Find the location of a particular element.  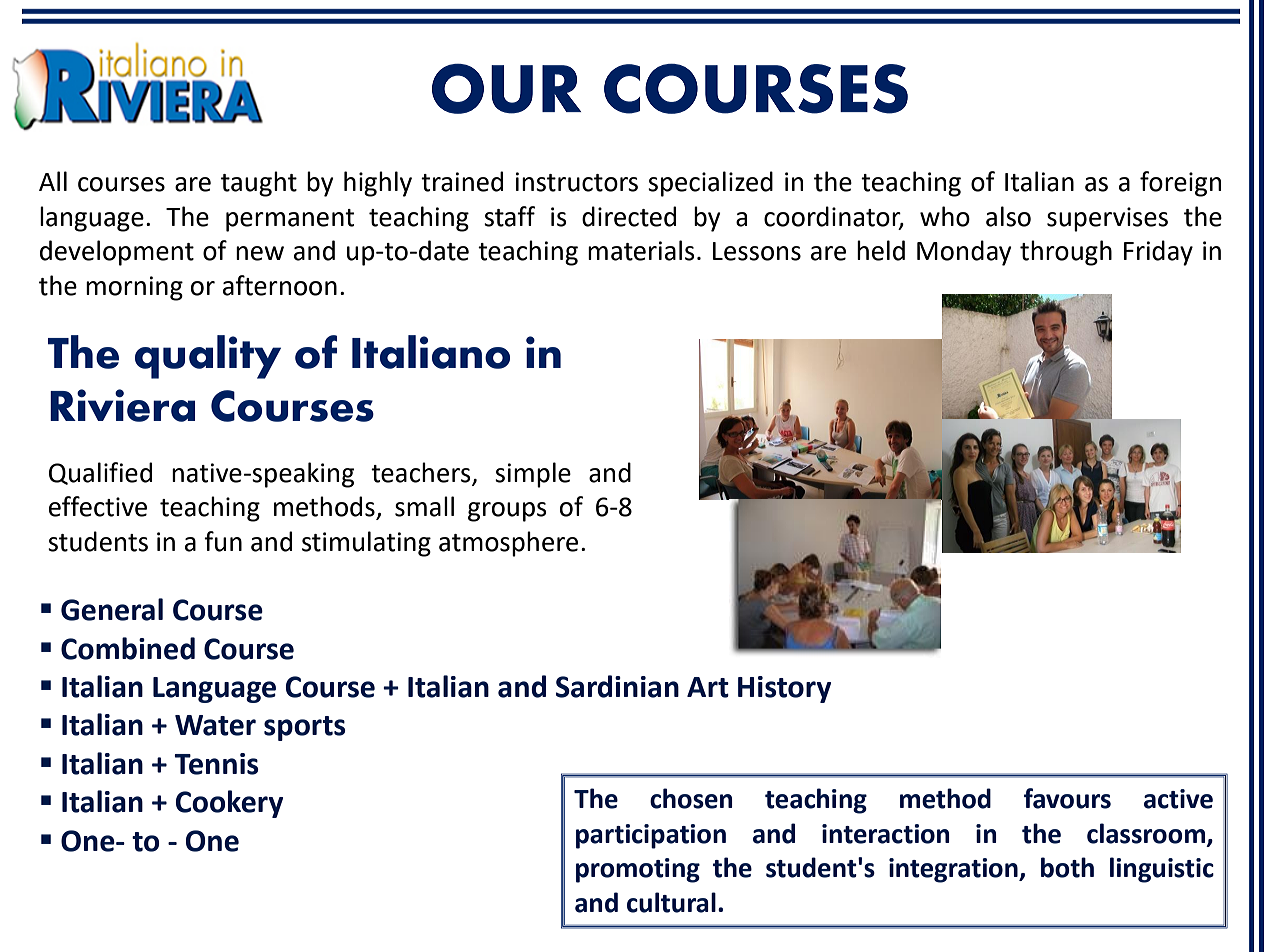

taught is located at coordinates (259, 184).
